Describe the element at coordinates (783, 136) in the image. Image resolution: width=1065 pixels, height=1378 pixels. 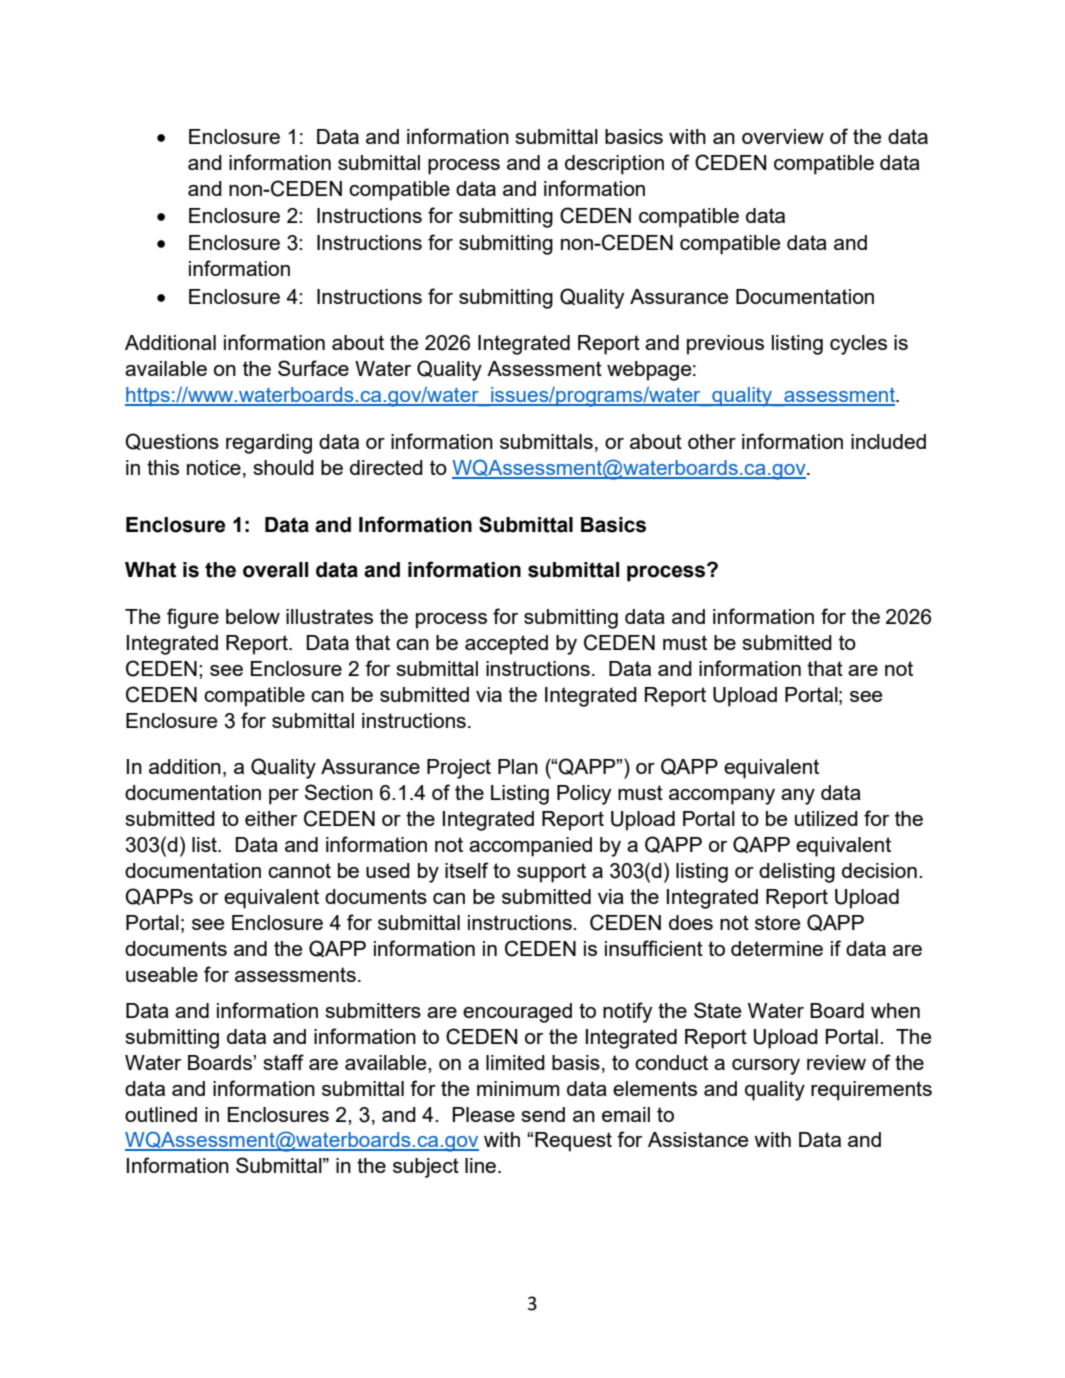
I see `overview` at that location.
